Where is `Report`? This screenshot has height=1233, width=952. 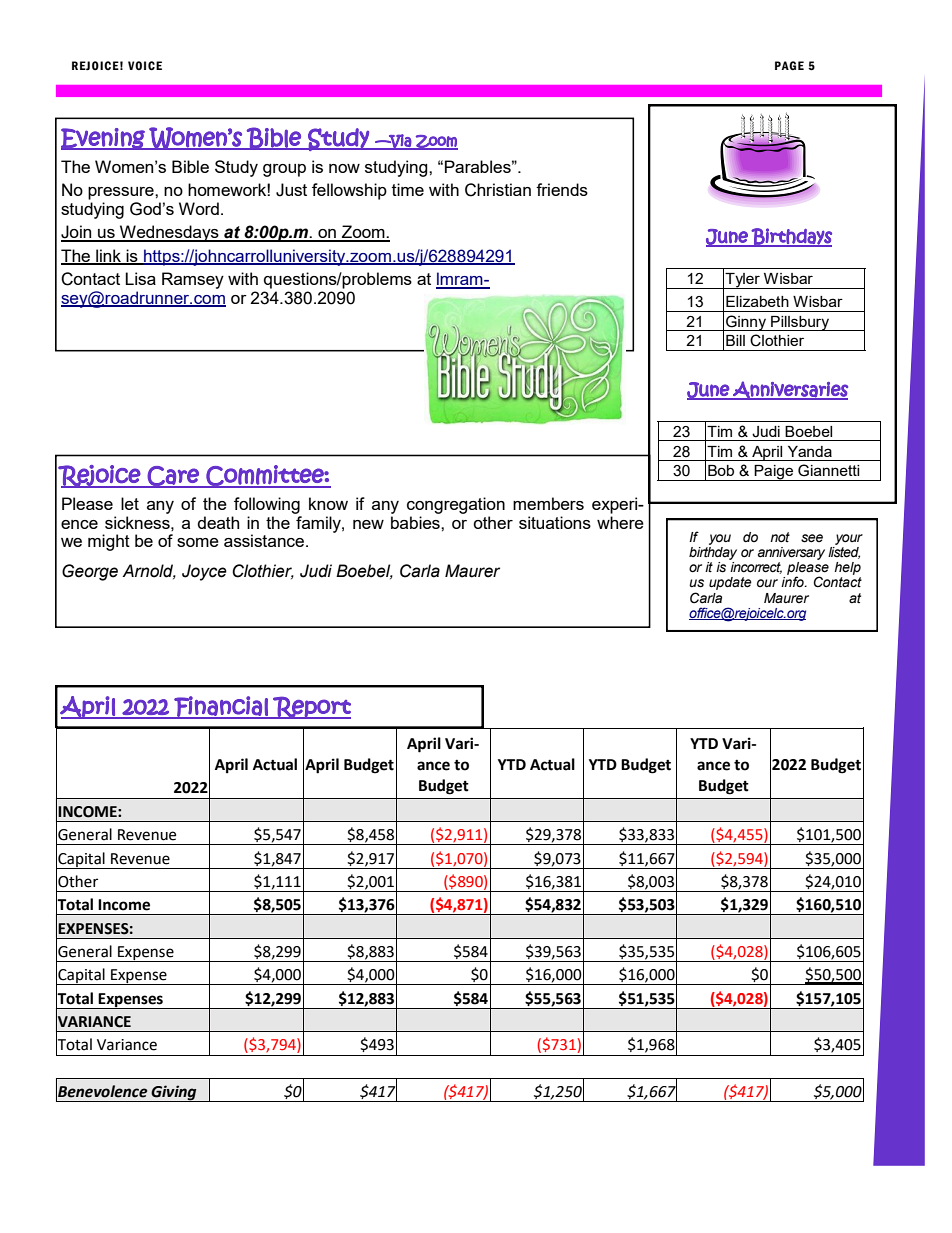 Report is located at coordinates (311, 707).
